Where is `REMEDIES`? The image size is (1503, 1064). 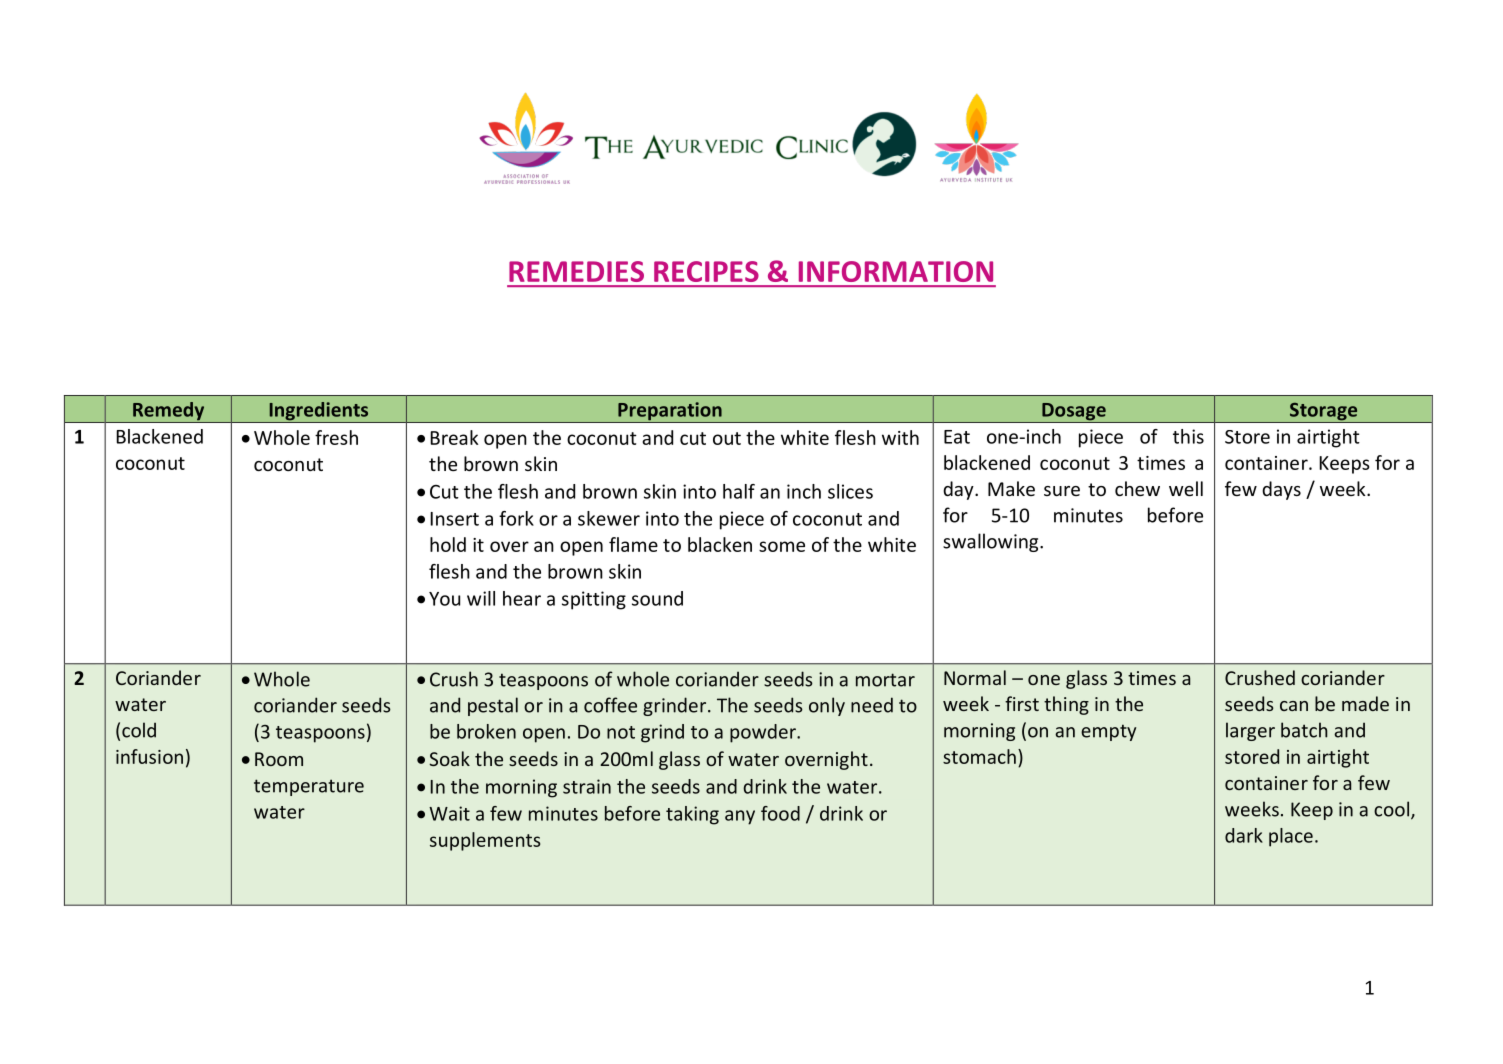 REMEDIES is located at coordinates (576, 271).
